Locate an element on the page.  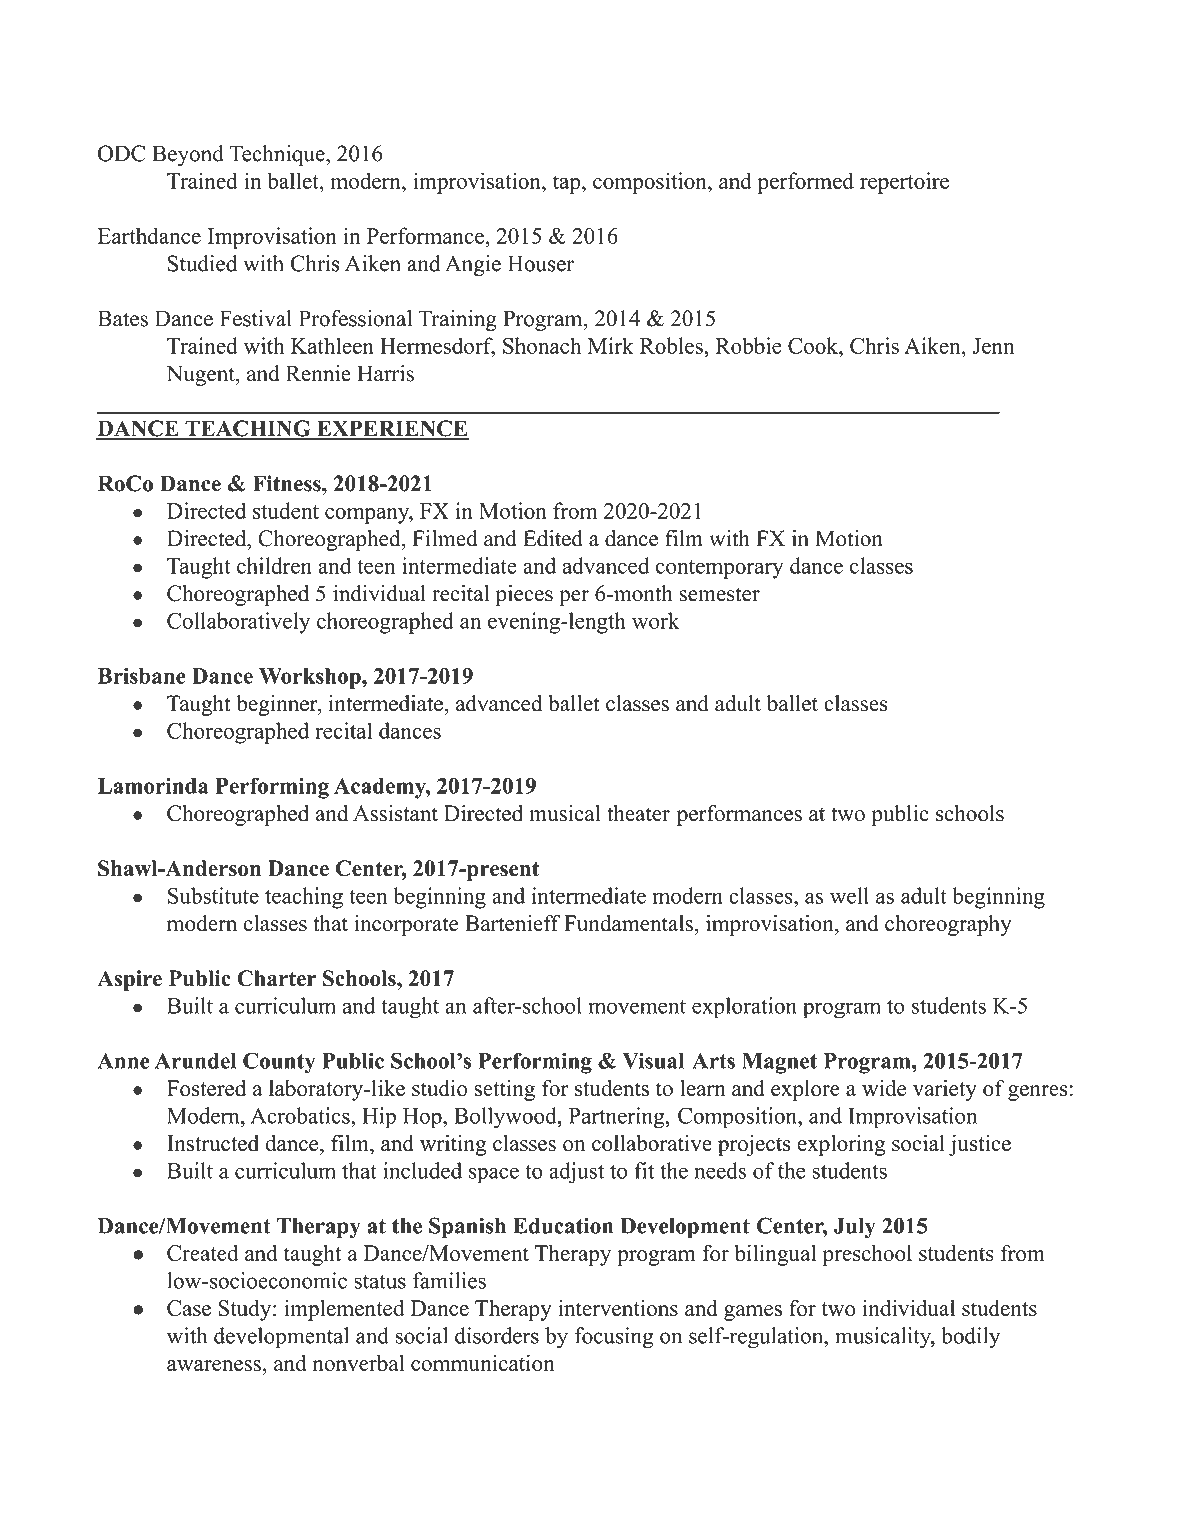
repertoire is located at coordinates (904, 183).
